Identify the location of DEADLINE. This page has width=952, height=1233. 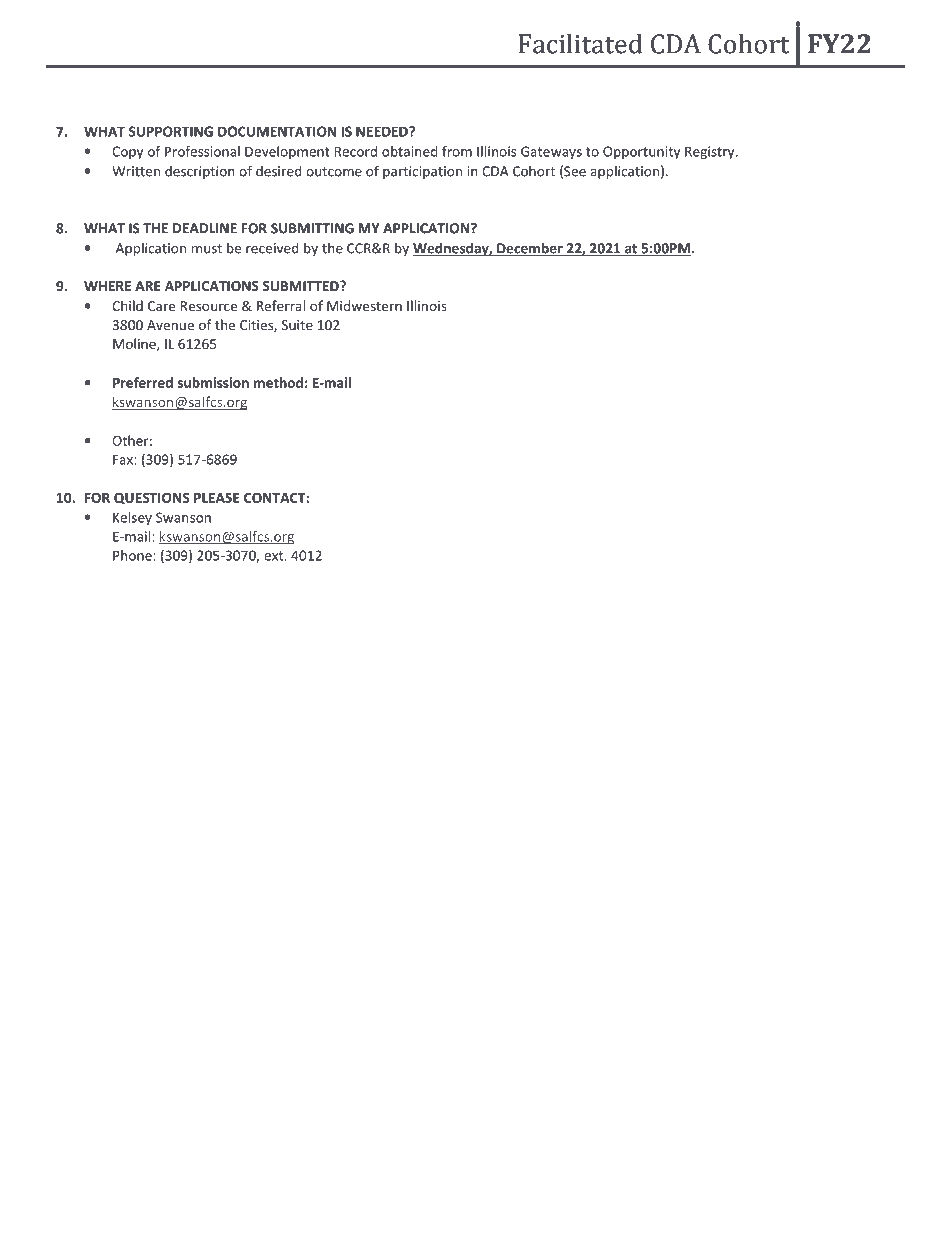
(205, 228).
